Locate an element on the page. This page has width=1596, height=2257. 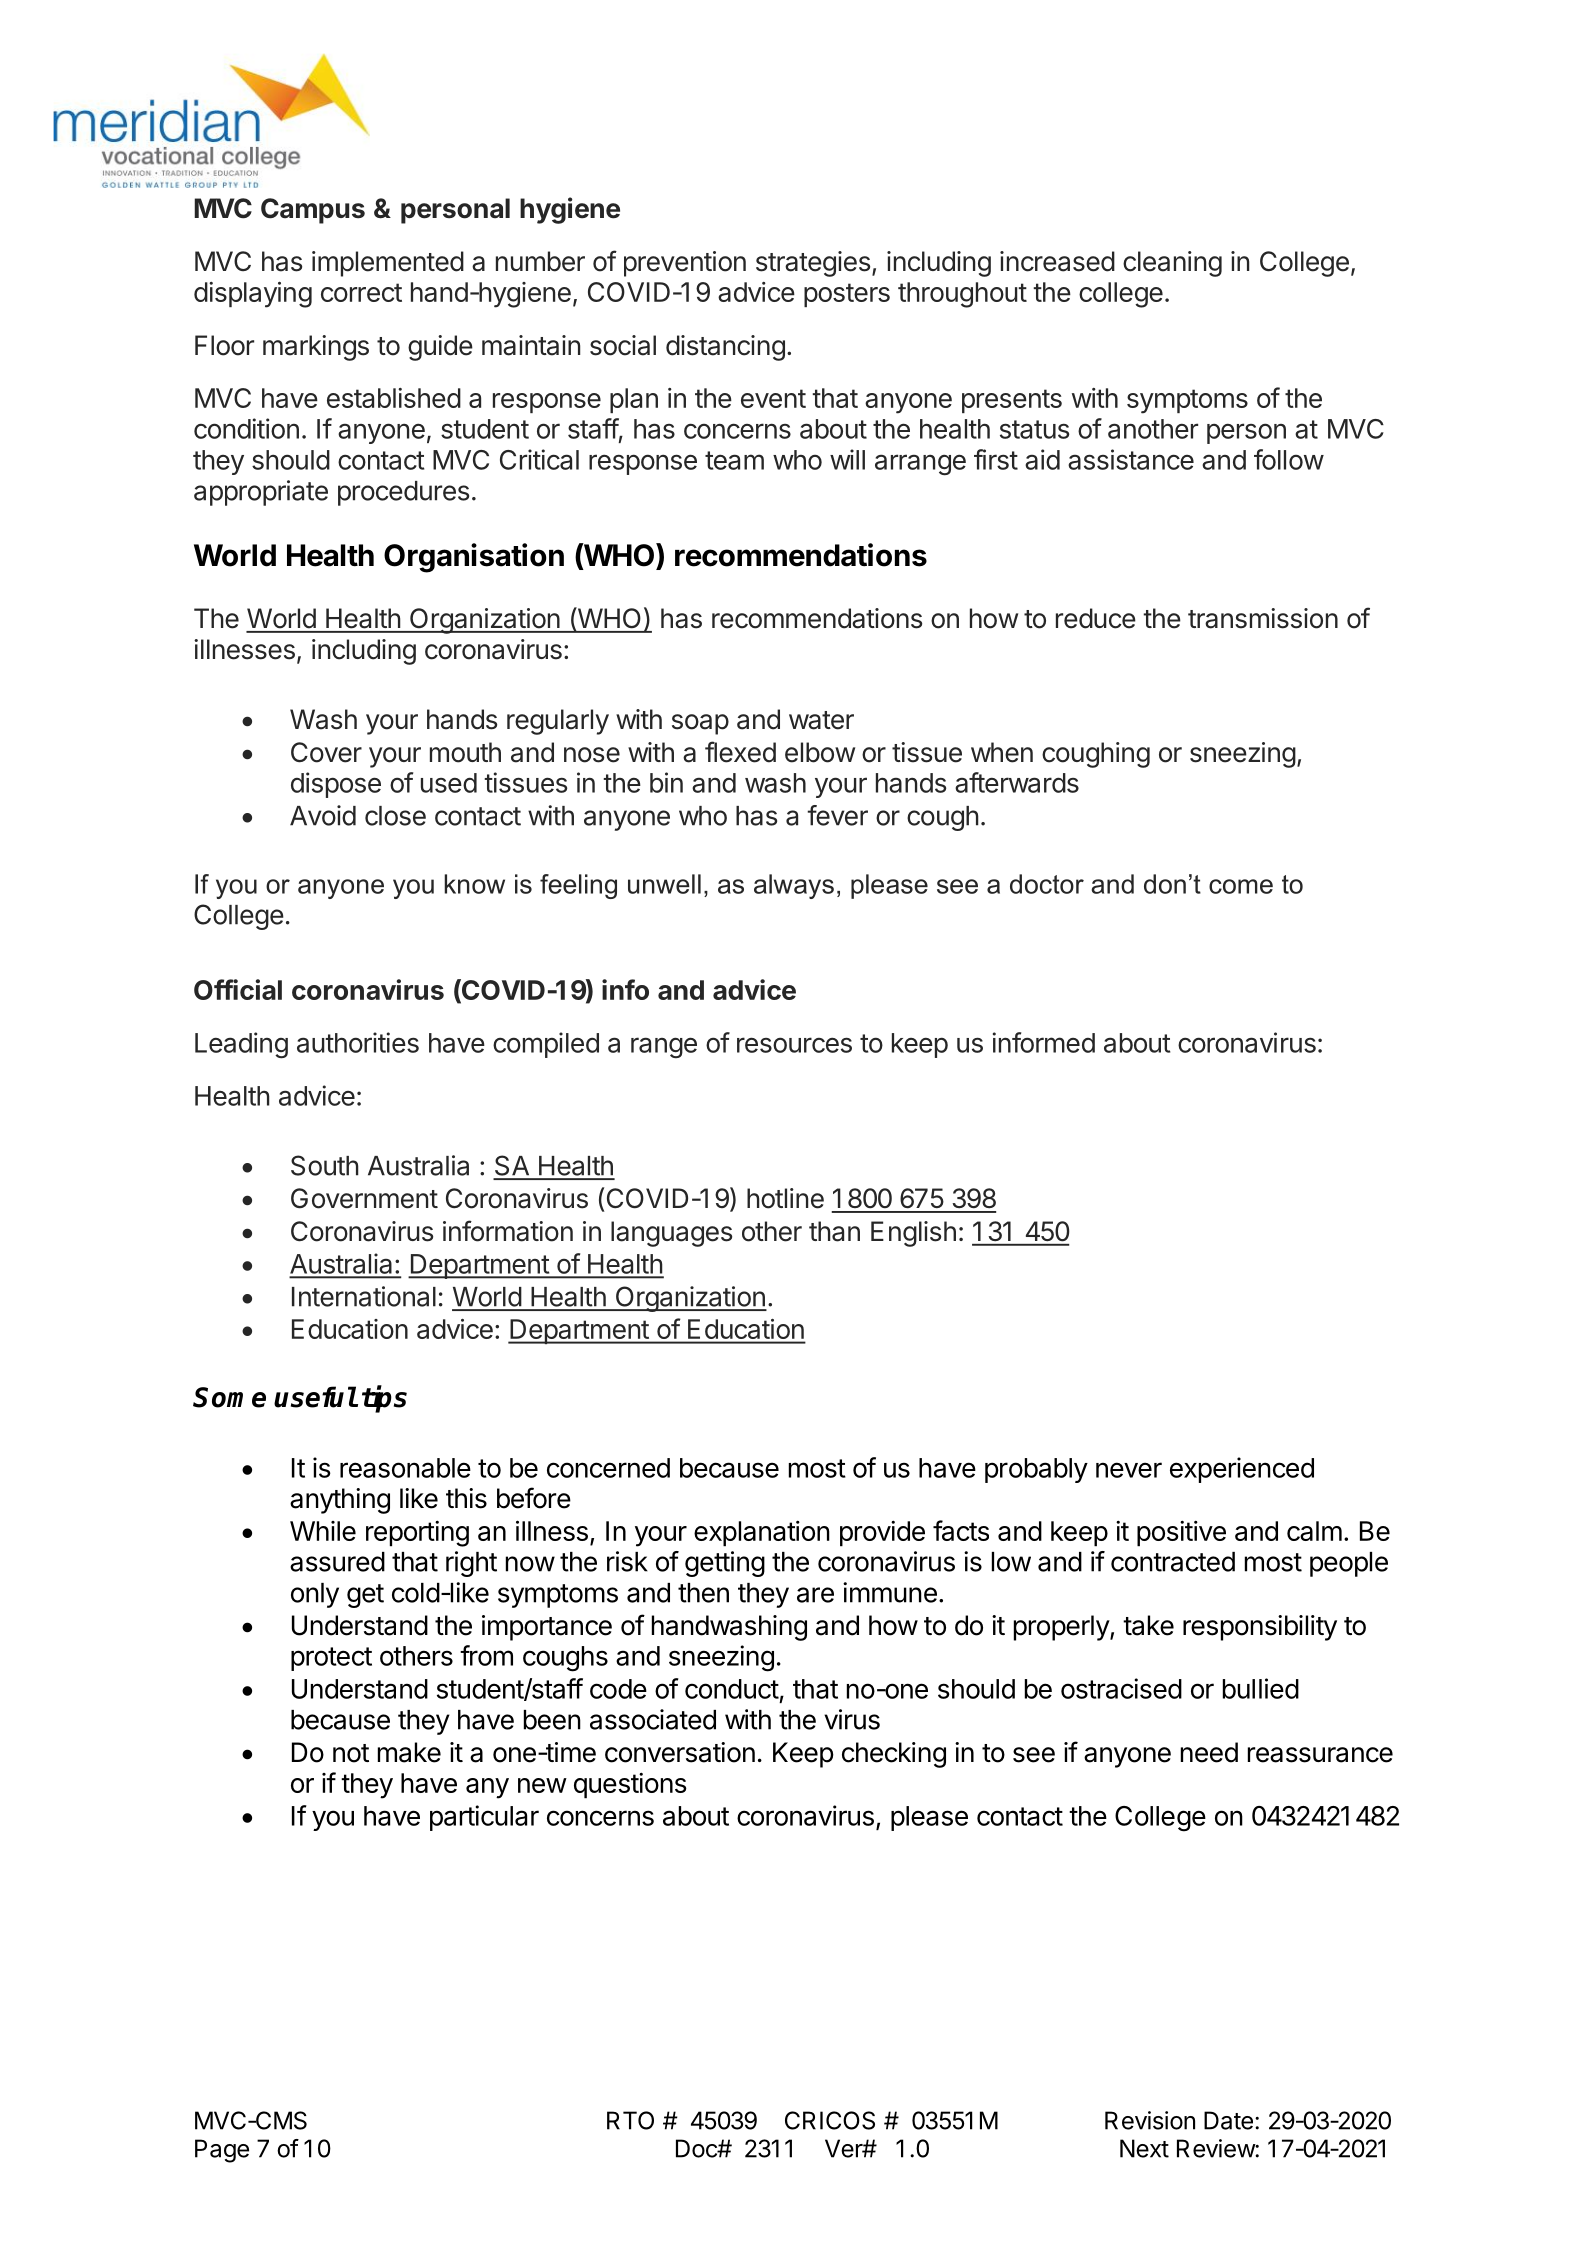
Page is located at coordinates (222, 2151).
